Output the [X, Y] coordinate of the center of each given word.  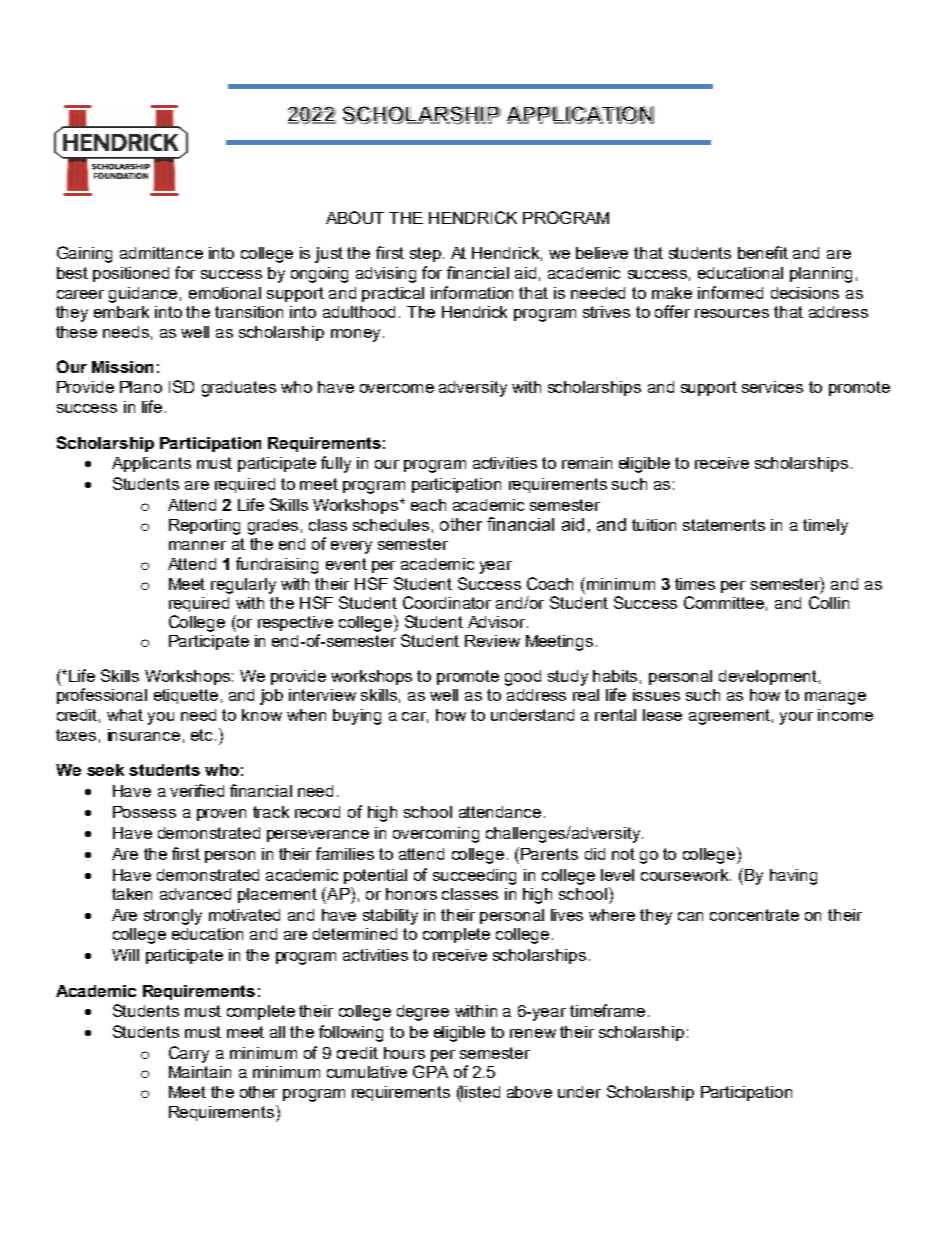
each [428, 505]
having [793, 877]
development [768, 677]
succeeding [474, 877]
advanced [195, 894]
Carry [189, 1054]
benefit [763, 252]
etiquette [186, 696]
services [772, 387]
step [425, 254]
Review [492, 641]
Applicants [151, 464]
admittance [161, 253]
